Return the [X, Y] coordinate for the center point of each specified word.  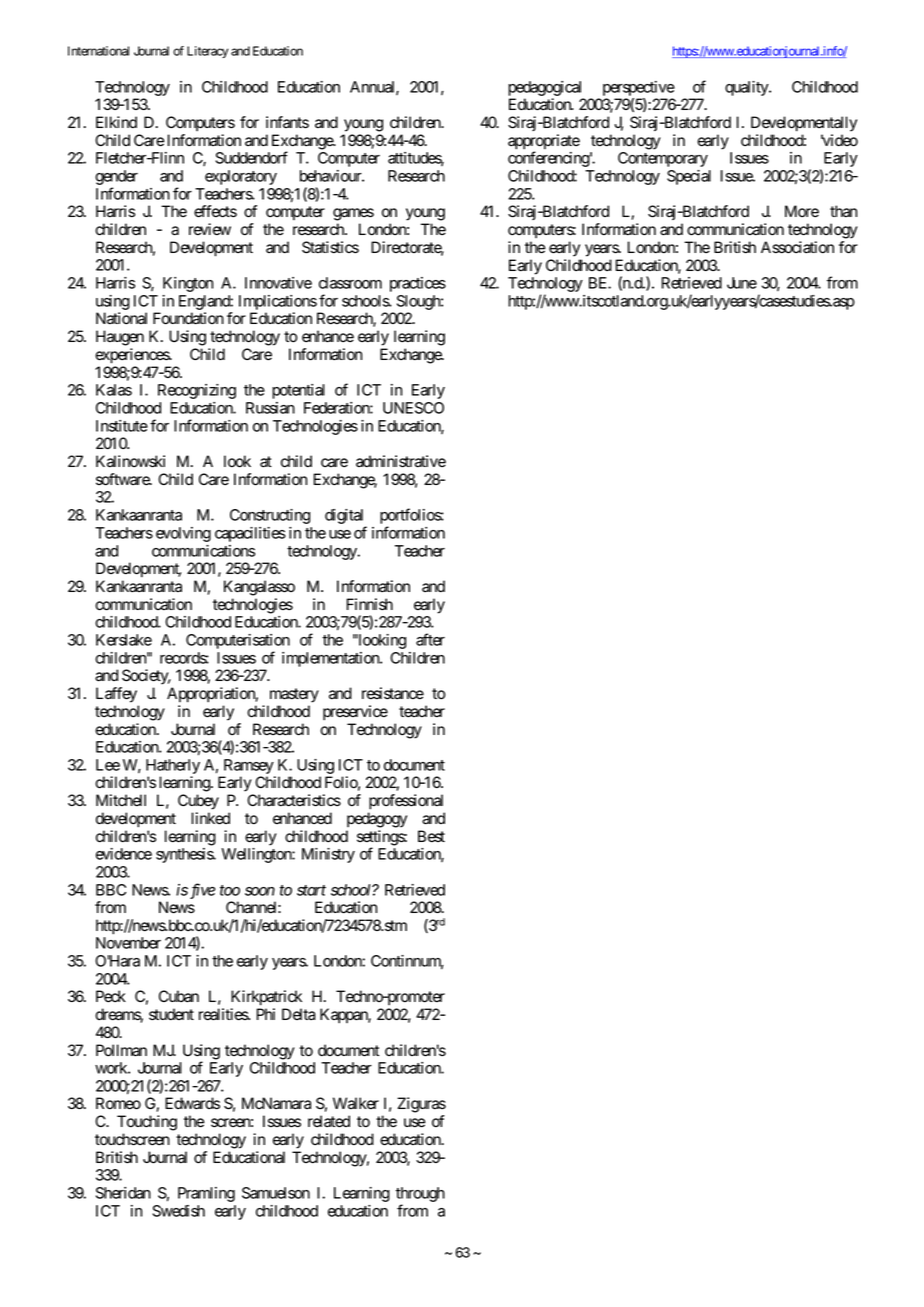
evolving [183, 534]
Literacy [207, 52]
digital [346, 518]
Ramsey [248, 768]
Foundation [188, 318]
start [311, 890]
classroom [350, 283]
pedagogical [544, 88]
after [430, 639]
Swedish [178, 1211]
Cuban [179, 996]
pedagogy [377, 820]
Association [797, 247]
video [839, 140]
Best [431, 836]
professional [406, 802]
